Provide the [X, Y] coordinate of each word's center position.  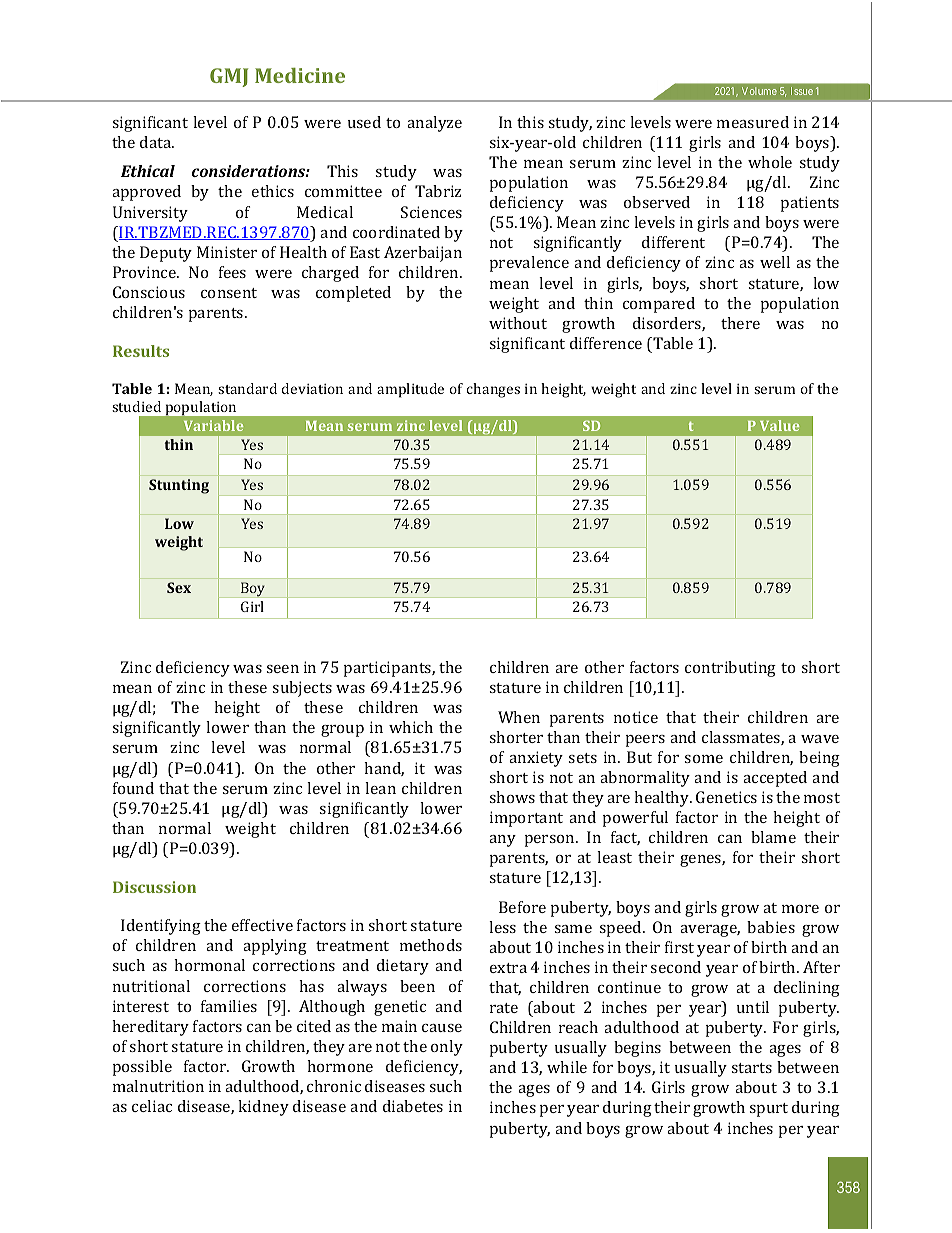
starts [751, 1068]
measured [753, 122]
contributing [730, 669]
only [447, 1048]
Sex [179, 587]
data [157, 142]
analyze [434, 124]
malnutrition [158, 1086]
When [519, 717]
